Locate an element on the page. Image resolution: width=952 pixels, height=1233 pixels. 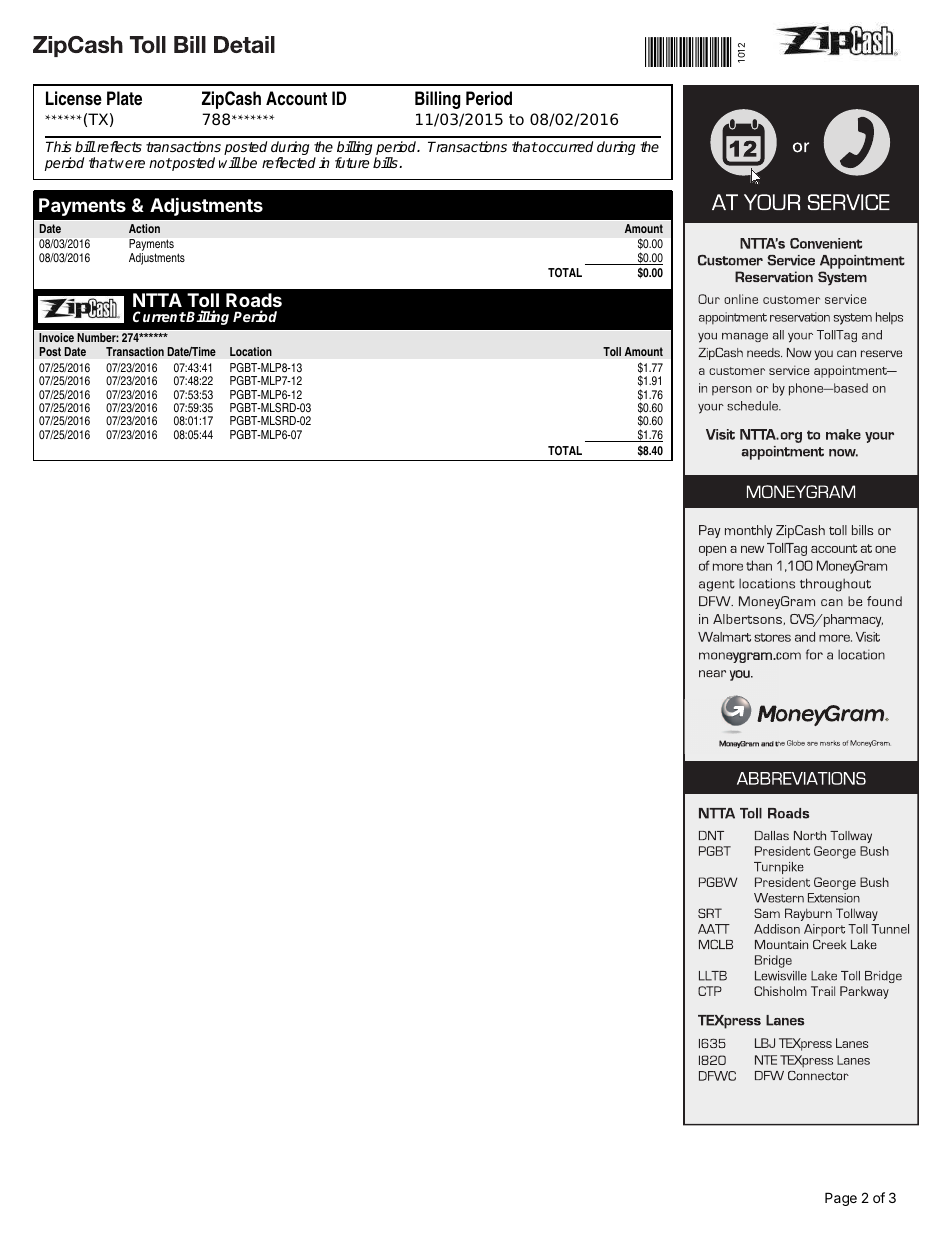
Location is located at coordinates (251, 351).
